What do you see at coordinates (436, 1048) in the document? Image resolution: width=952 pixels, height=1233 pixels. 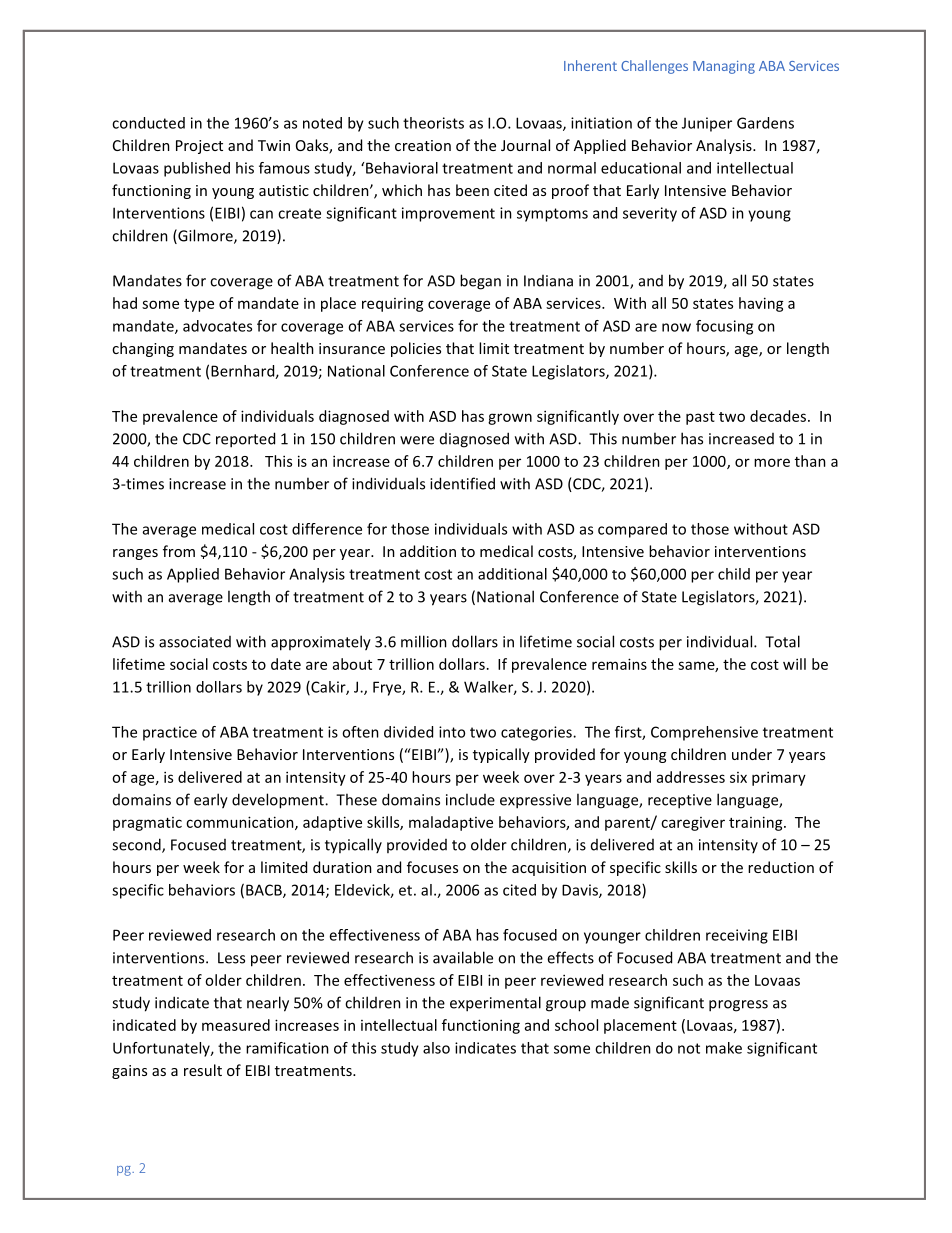 I see `also` at bounding box center [436, 1048].
